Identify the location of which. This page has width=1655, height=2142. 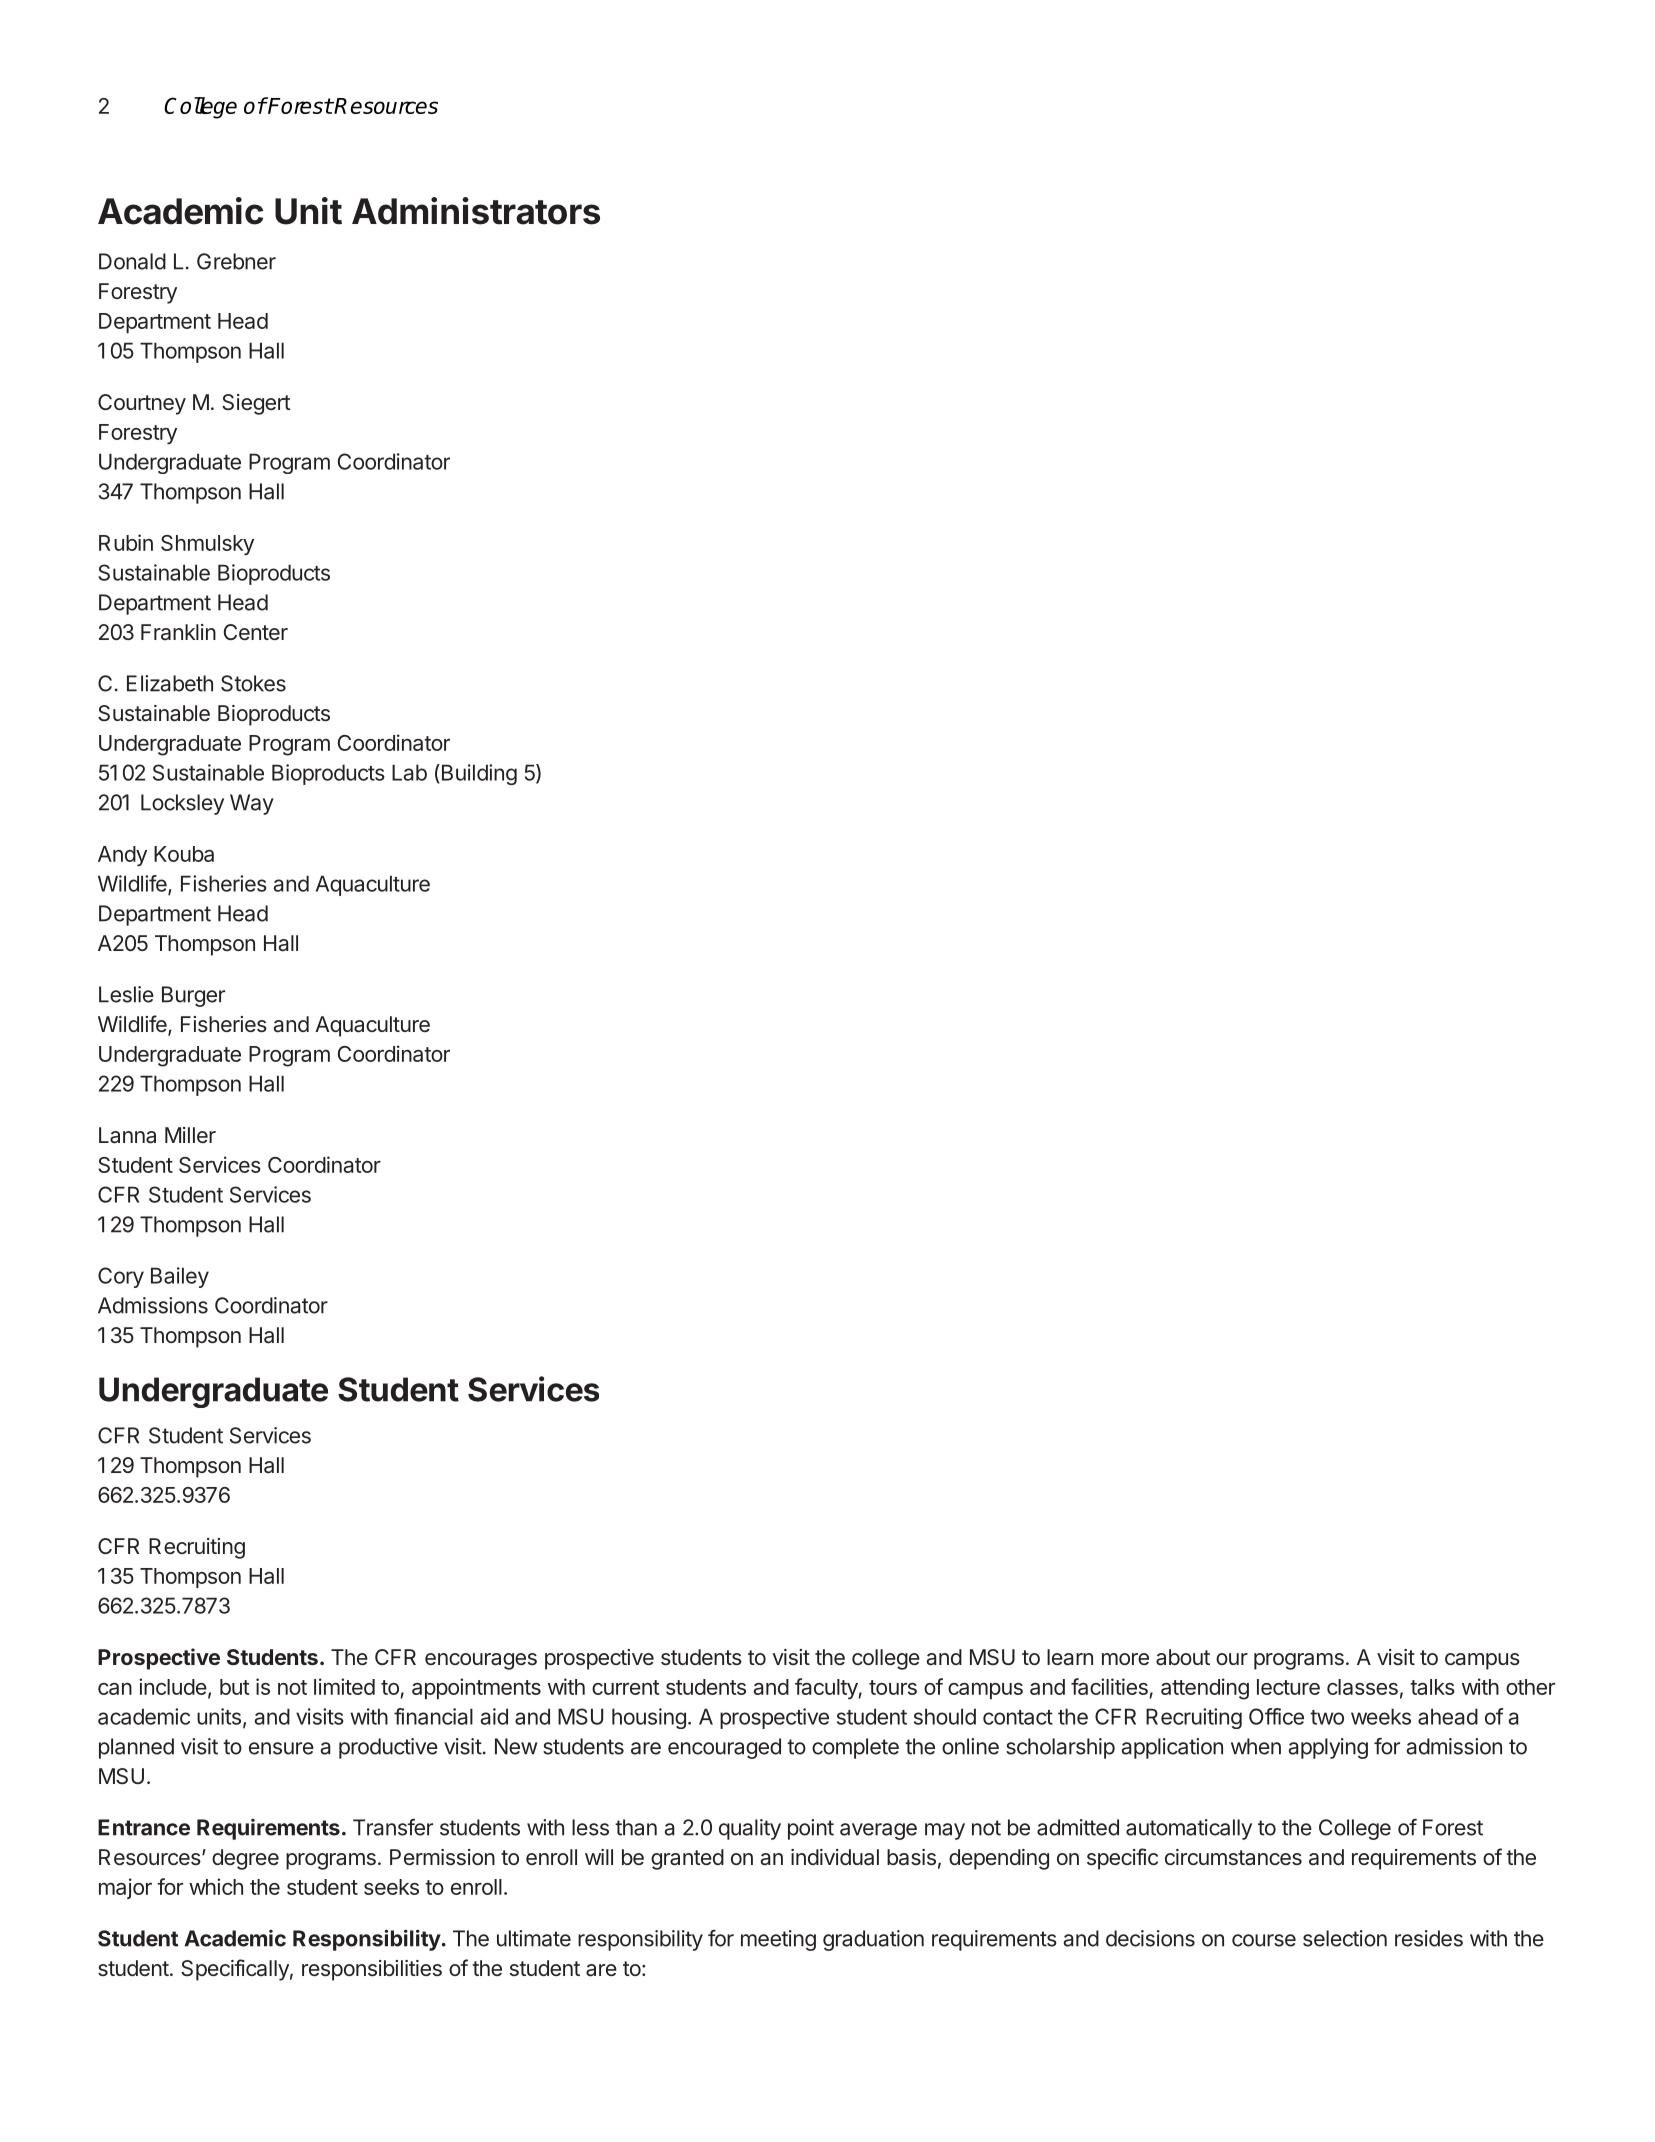
(216, 1886).
